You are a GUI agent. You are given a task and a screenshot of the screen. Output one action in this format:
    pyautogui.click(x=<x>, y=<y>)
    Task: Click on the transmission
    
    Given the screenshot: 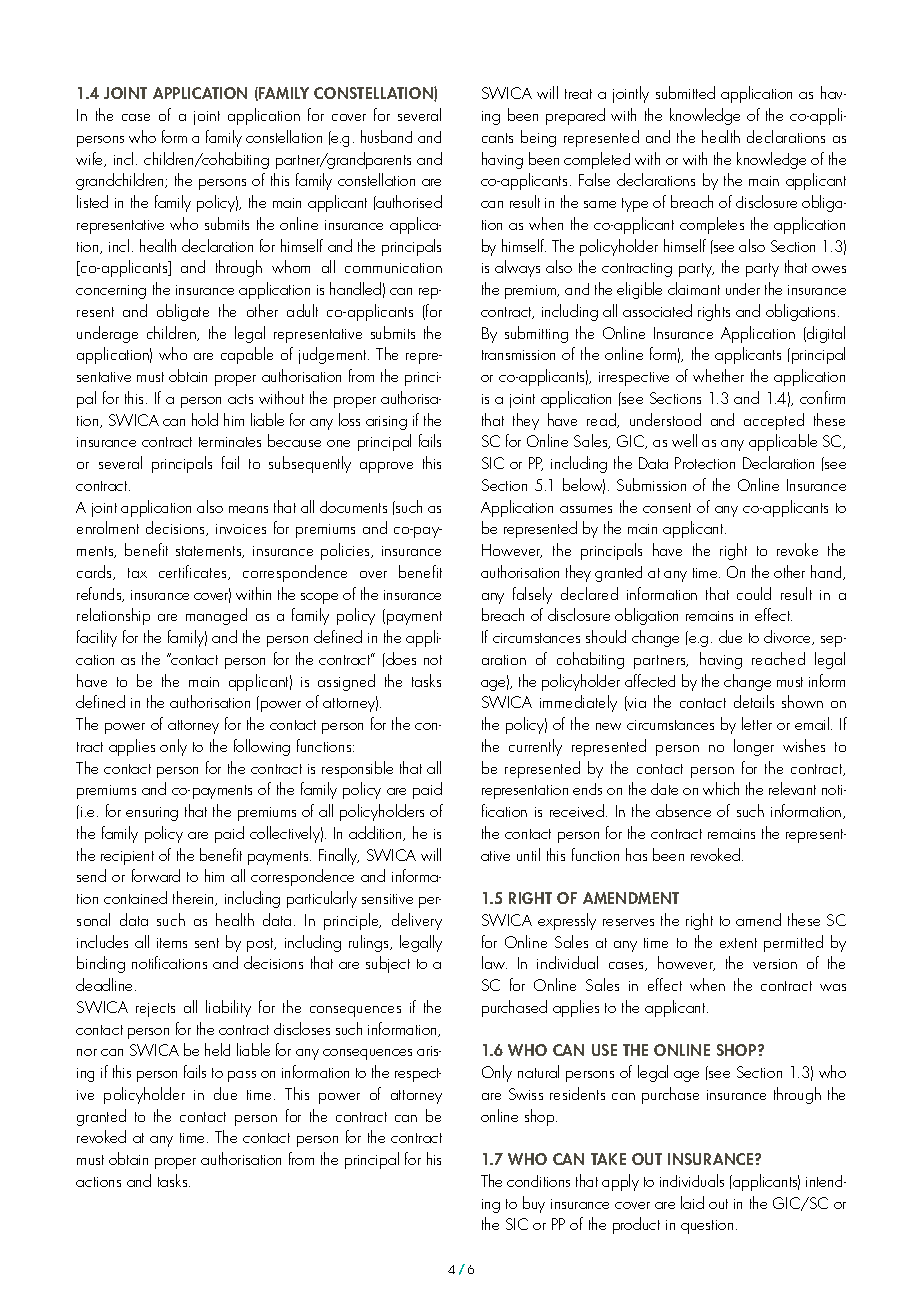 What is the action you would take?
    pyautogui.click(x=518, y=355)
